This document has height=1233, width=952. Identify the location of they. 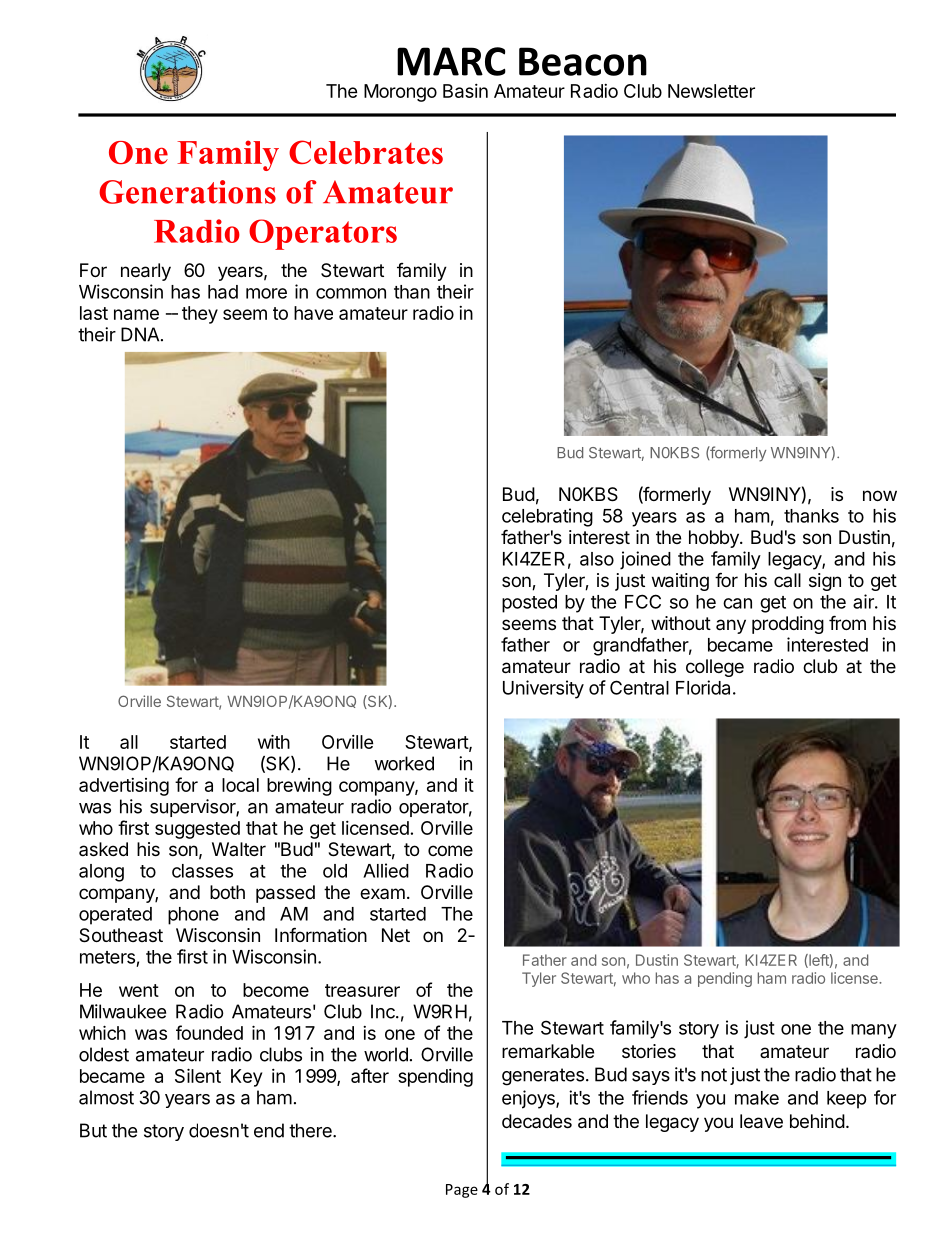
(200, 315).
